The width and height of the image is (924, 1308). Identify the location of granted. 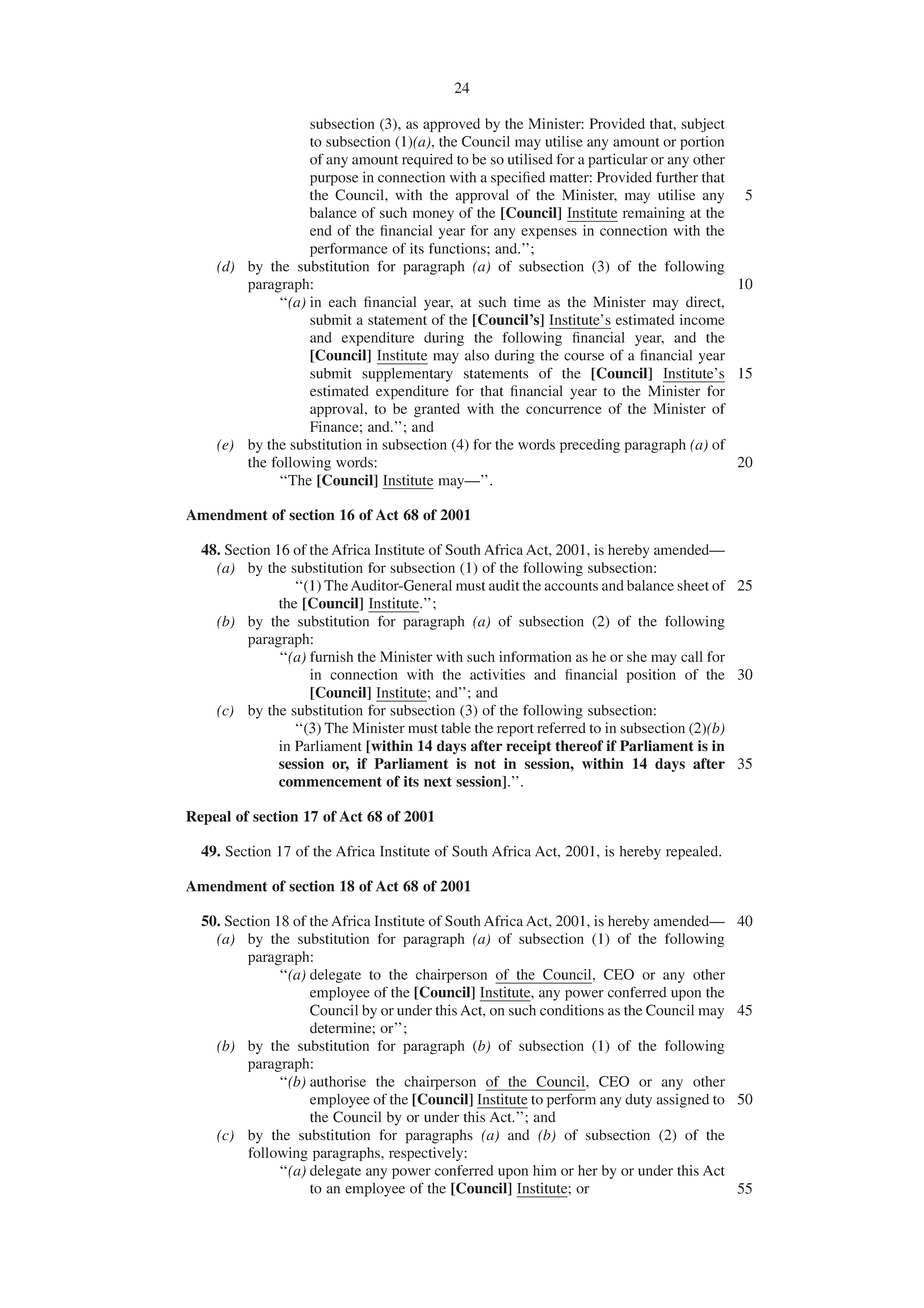
(437, 410).
